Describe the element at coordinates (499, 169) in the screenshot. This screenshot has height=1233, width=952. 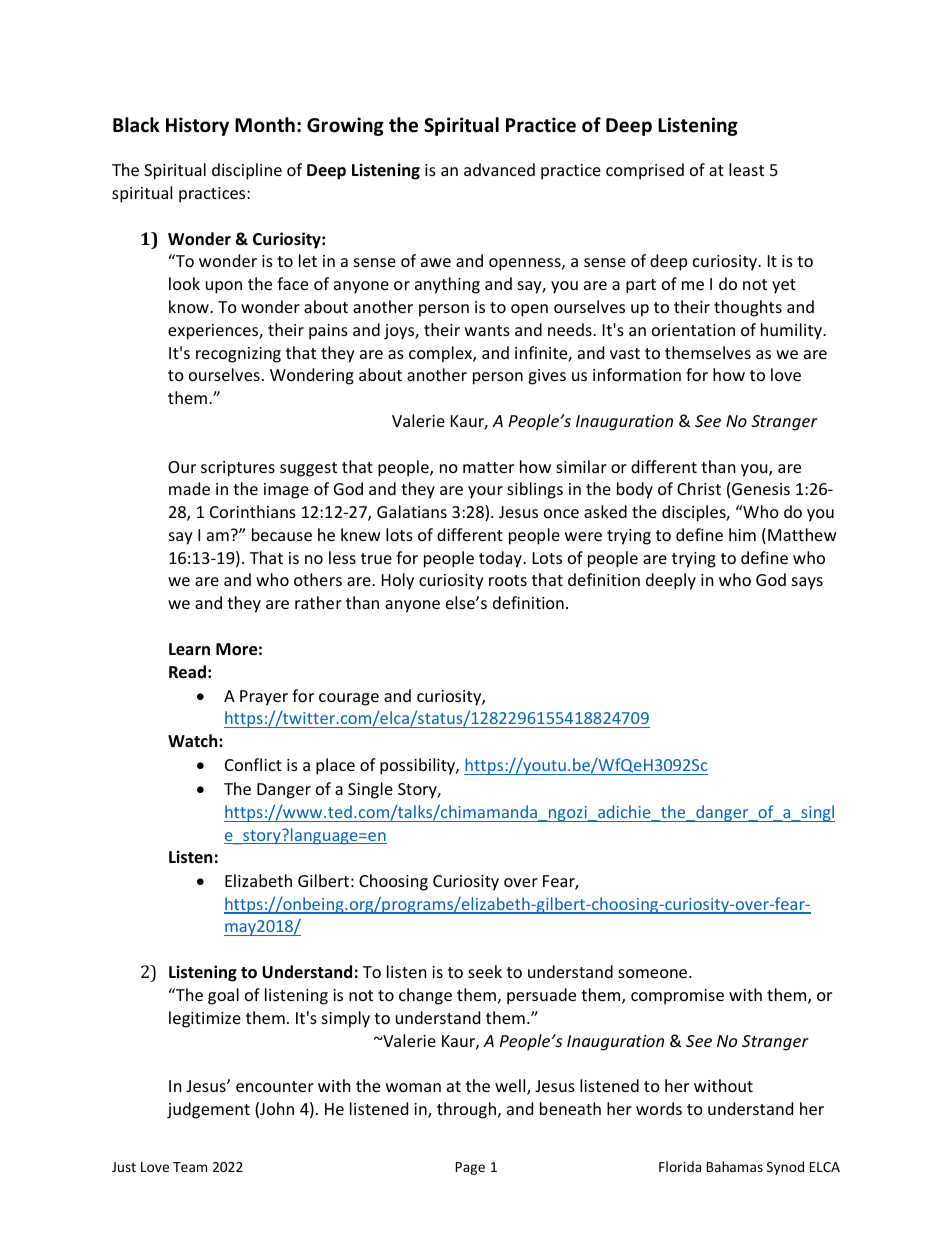
I see `advanced` at that location.
